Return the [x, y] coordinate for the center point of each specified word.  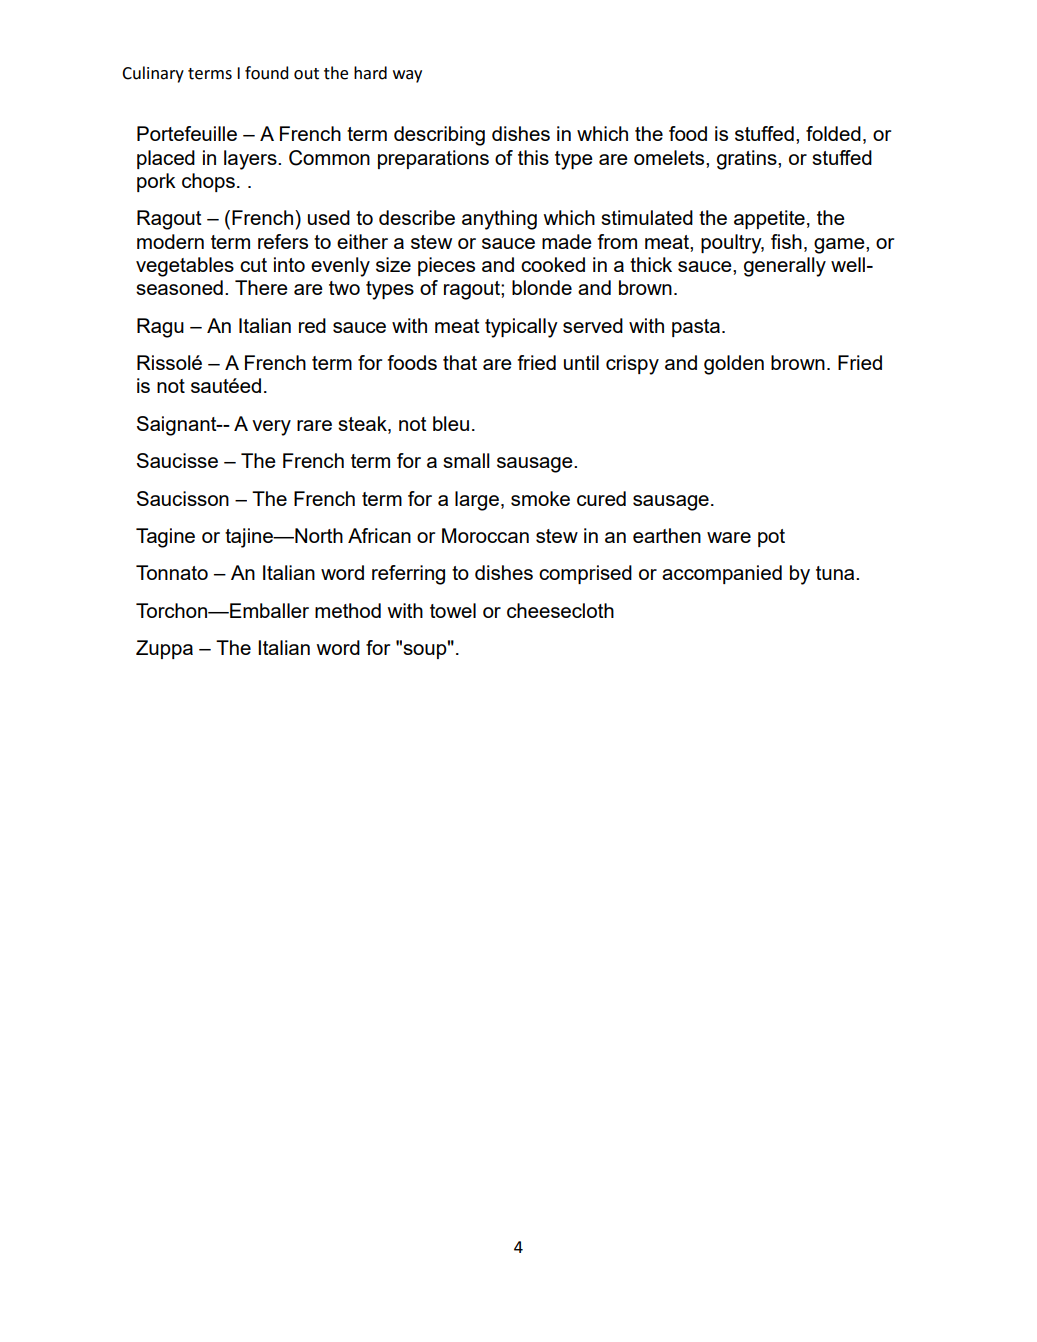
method [348, 610]
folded [833, 133]
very [271, 428]
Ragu [160, 328]
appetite [769, 219]
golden [734, 365]
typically [521, 328]
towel [453, 610]
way [407, 76]
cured [601, 498]
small [466, 460]
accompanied [722, 574]
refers [283, 241]
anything [499, 220]
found [266, 73]
